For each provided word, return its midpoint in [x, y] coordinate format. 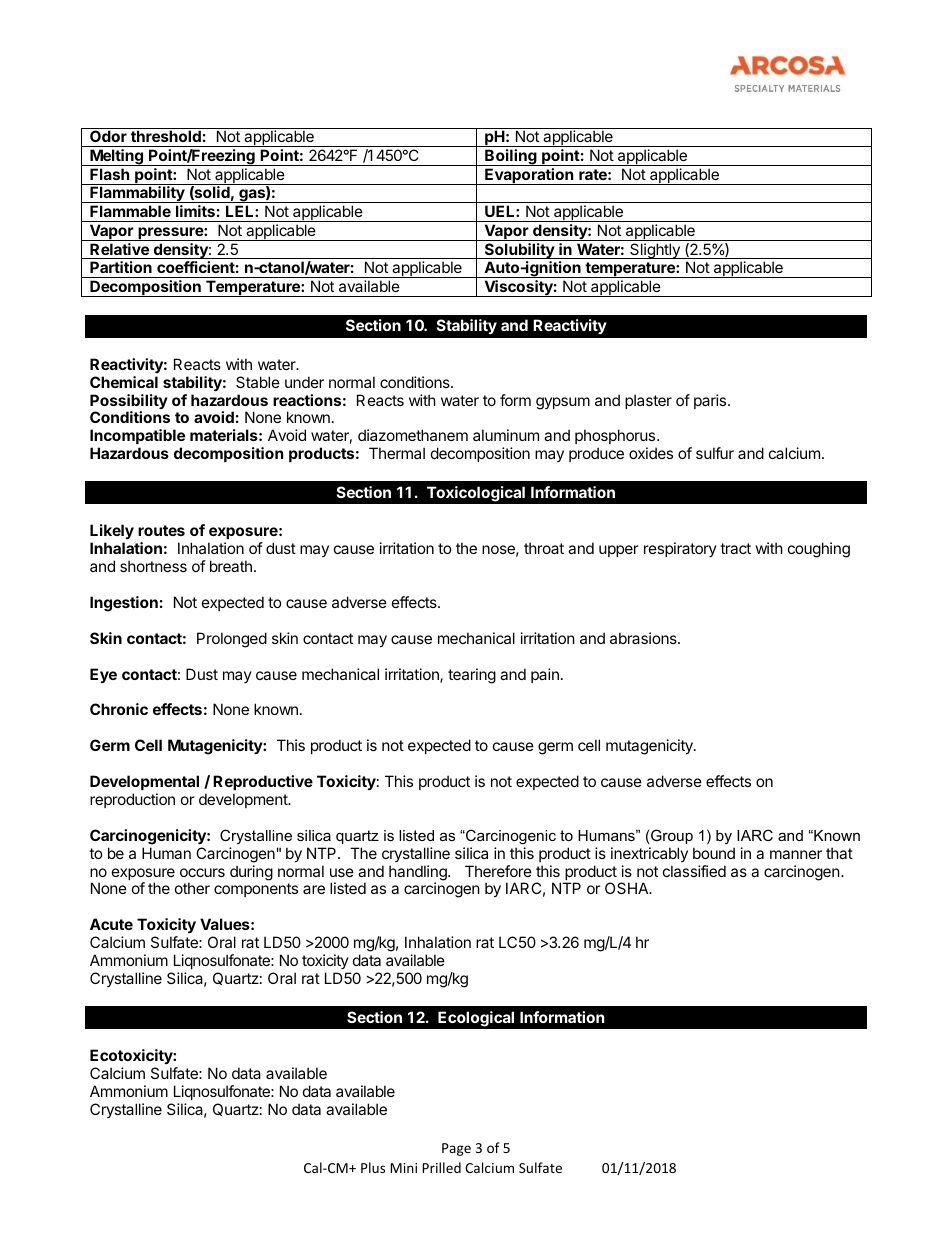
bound [714, 853]
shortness [153, 566]
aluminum [506, 435]
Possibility [129, 403]
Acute [111, 924]
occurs [202, 872]
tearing [472, 676]
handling [419, 874]
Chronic [119, 709]
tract [735, 548]
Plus [373, 1167]
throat [544, 548]
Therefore [498, 871]
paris [711, 401]
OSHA [628, 888]
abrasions [644, 638]
